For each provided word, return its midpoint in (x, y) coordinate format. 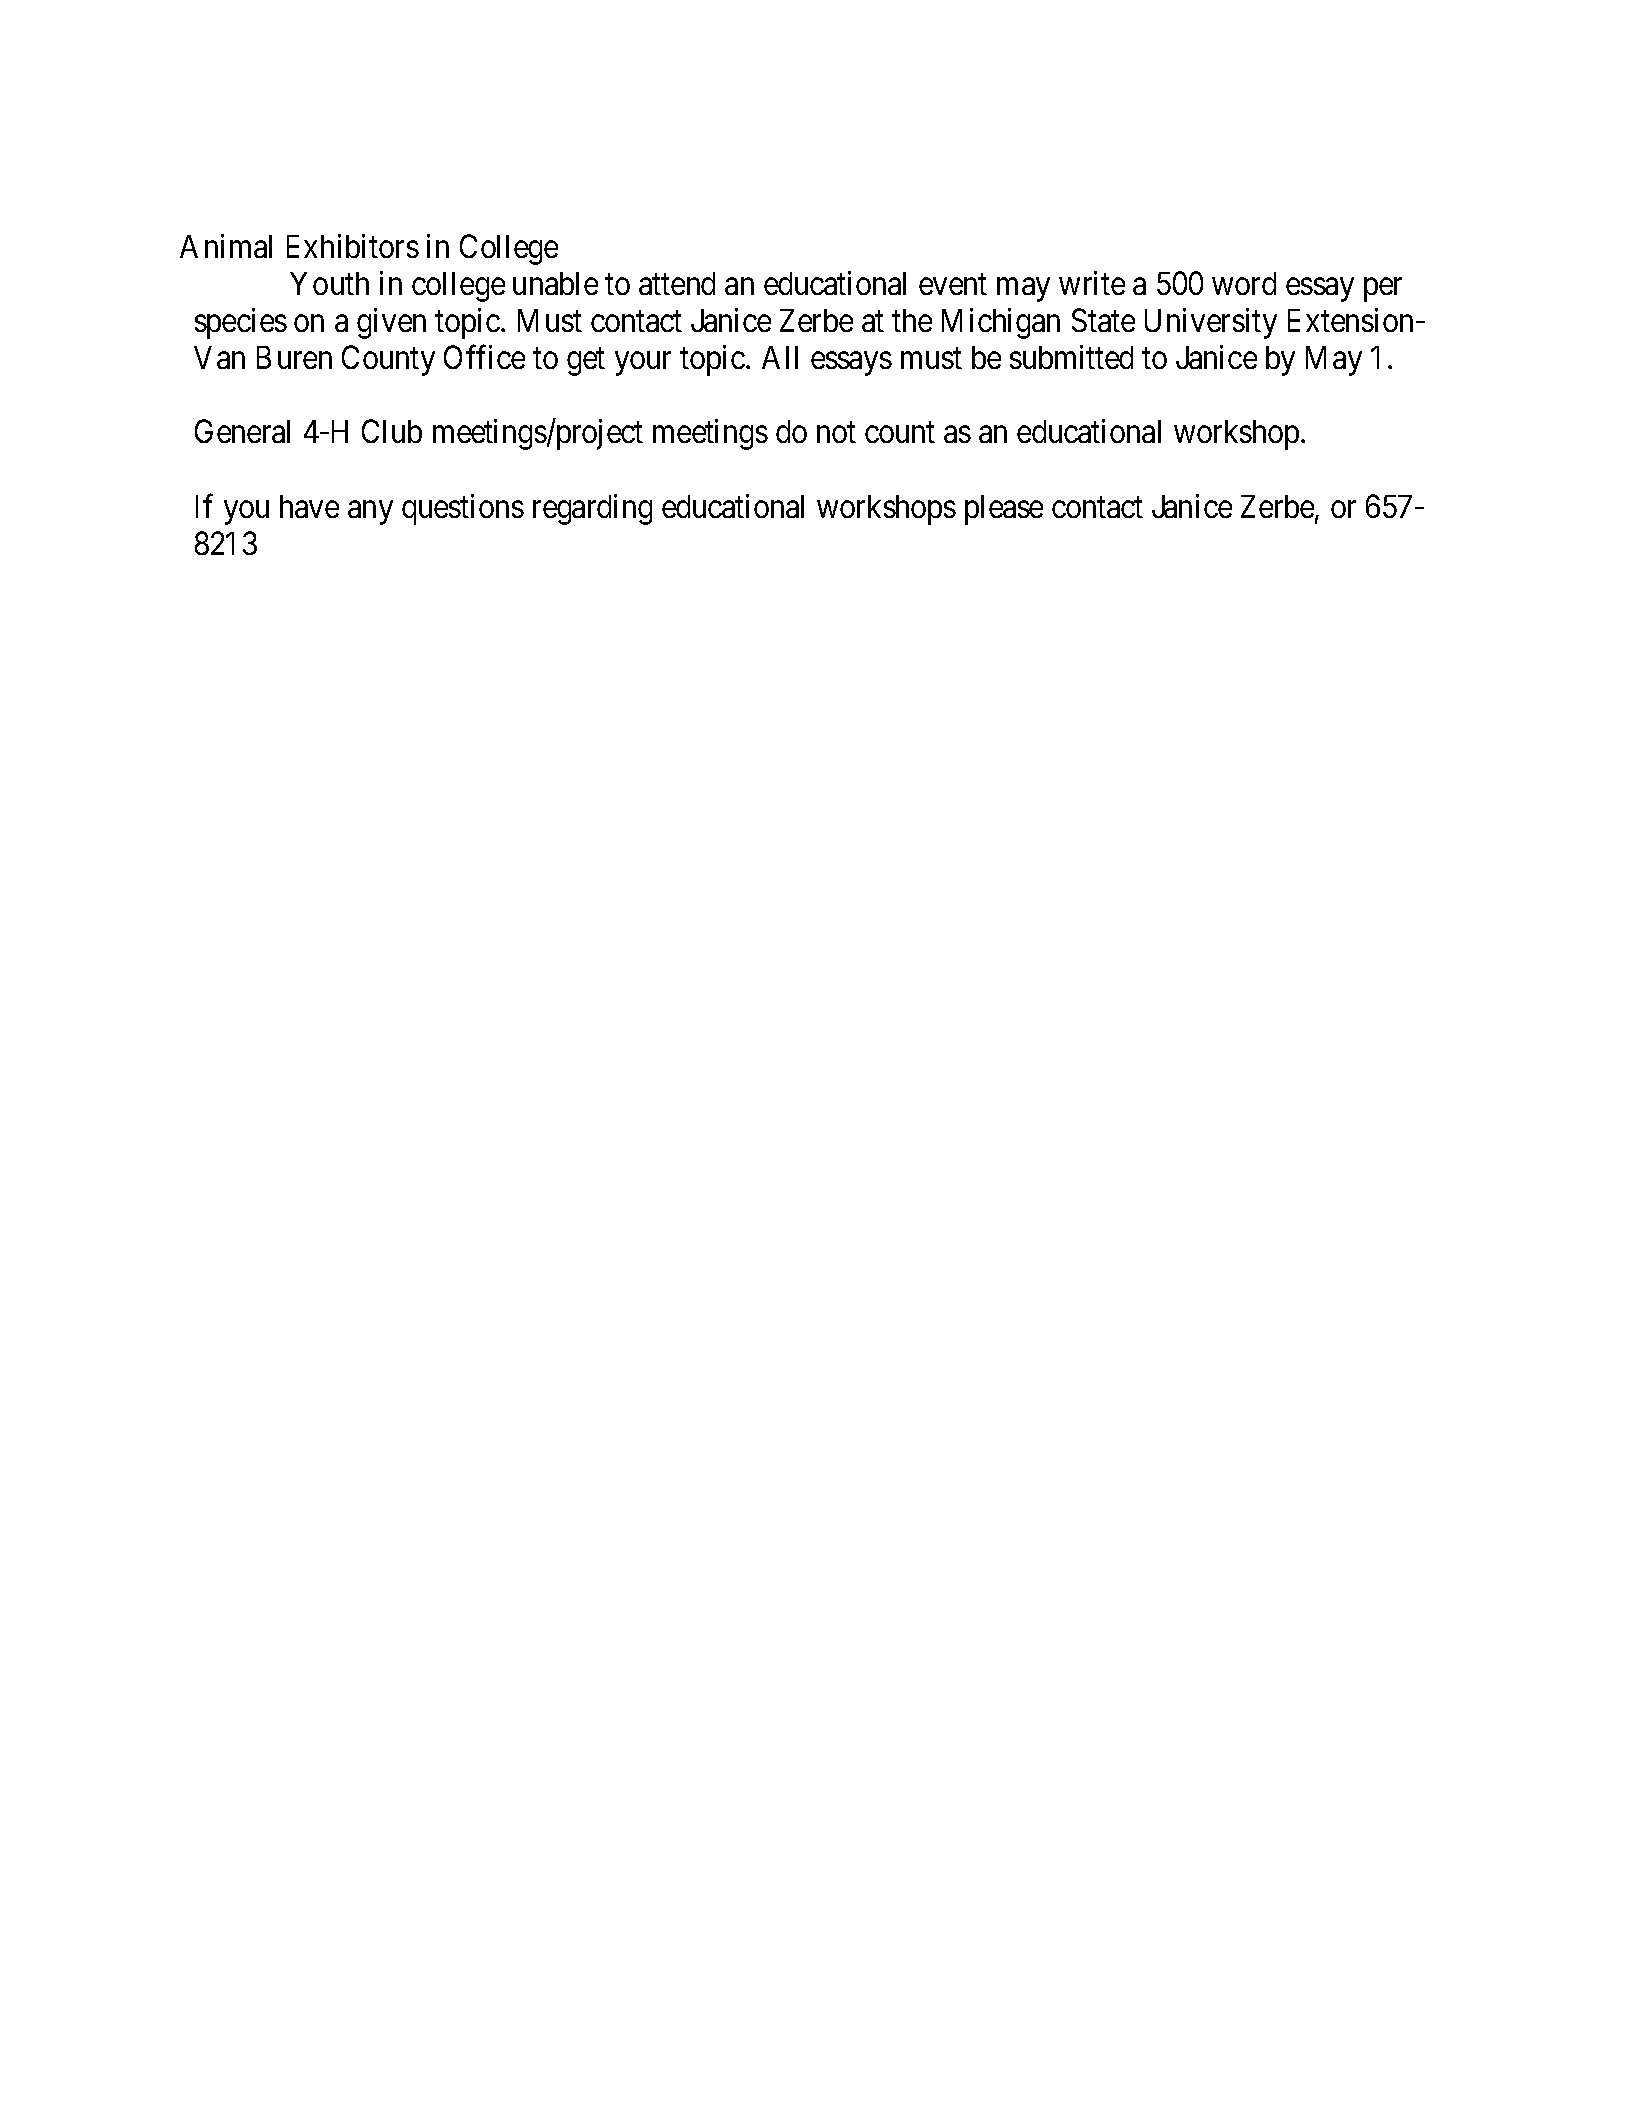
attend (677, 283)
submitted (1071, 357)
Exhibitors (353, 246)
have (309, 506)
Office (484, 357)
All (780, 357)
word (1244, 283)
